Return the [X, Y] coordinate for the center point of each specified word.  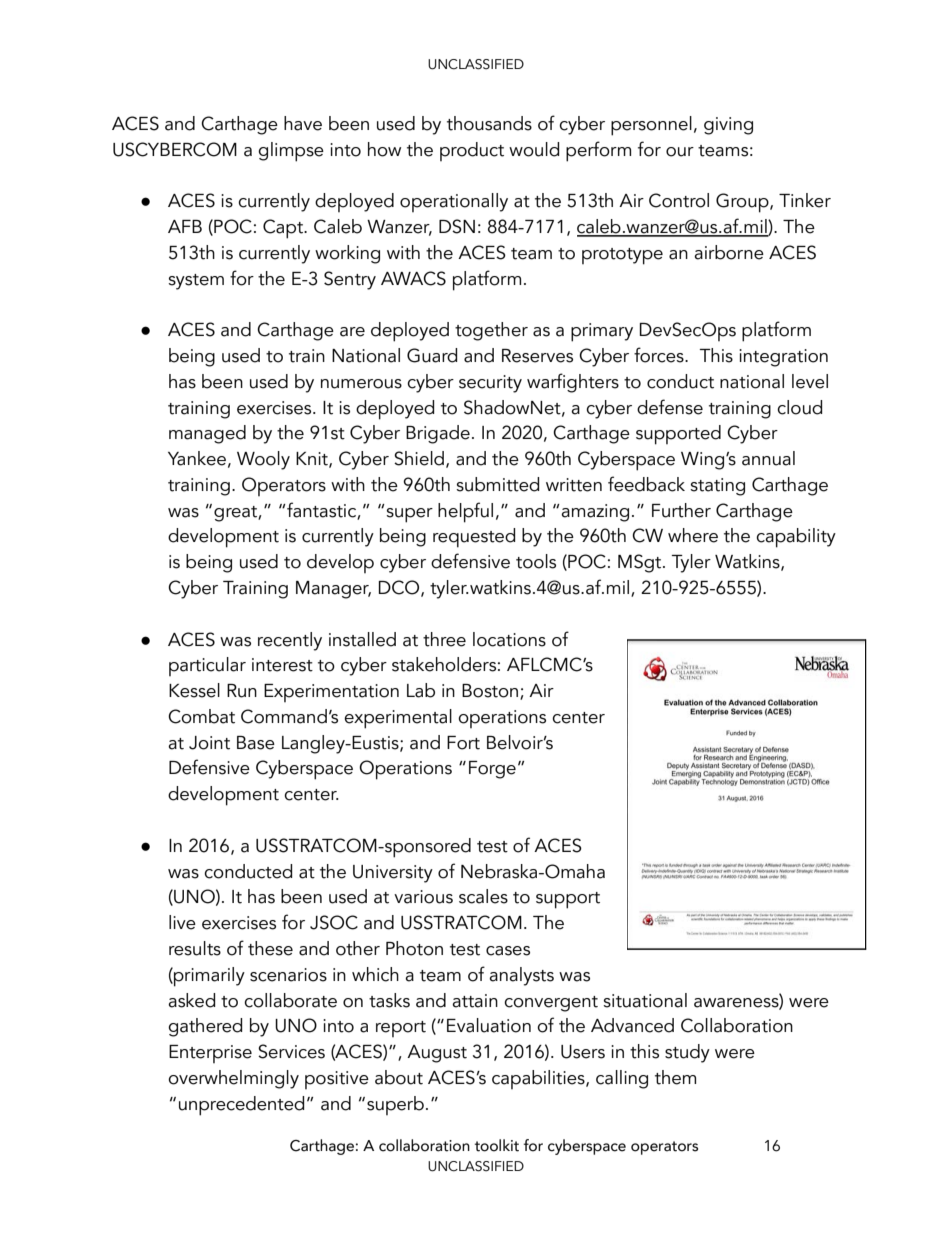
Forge [492, 770]
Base [256, 743]
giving [728, 126]
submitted [497, 484]
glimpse [291, 152]
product [472, 151]
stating [717, 487]
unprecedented [241, 1106]
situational [645, 1000]
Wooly [263, 460]
